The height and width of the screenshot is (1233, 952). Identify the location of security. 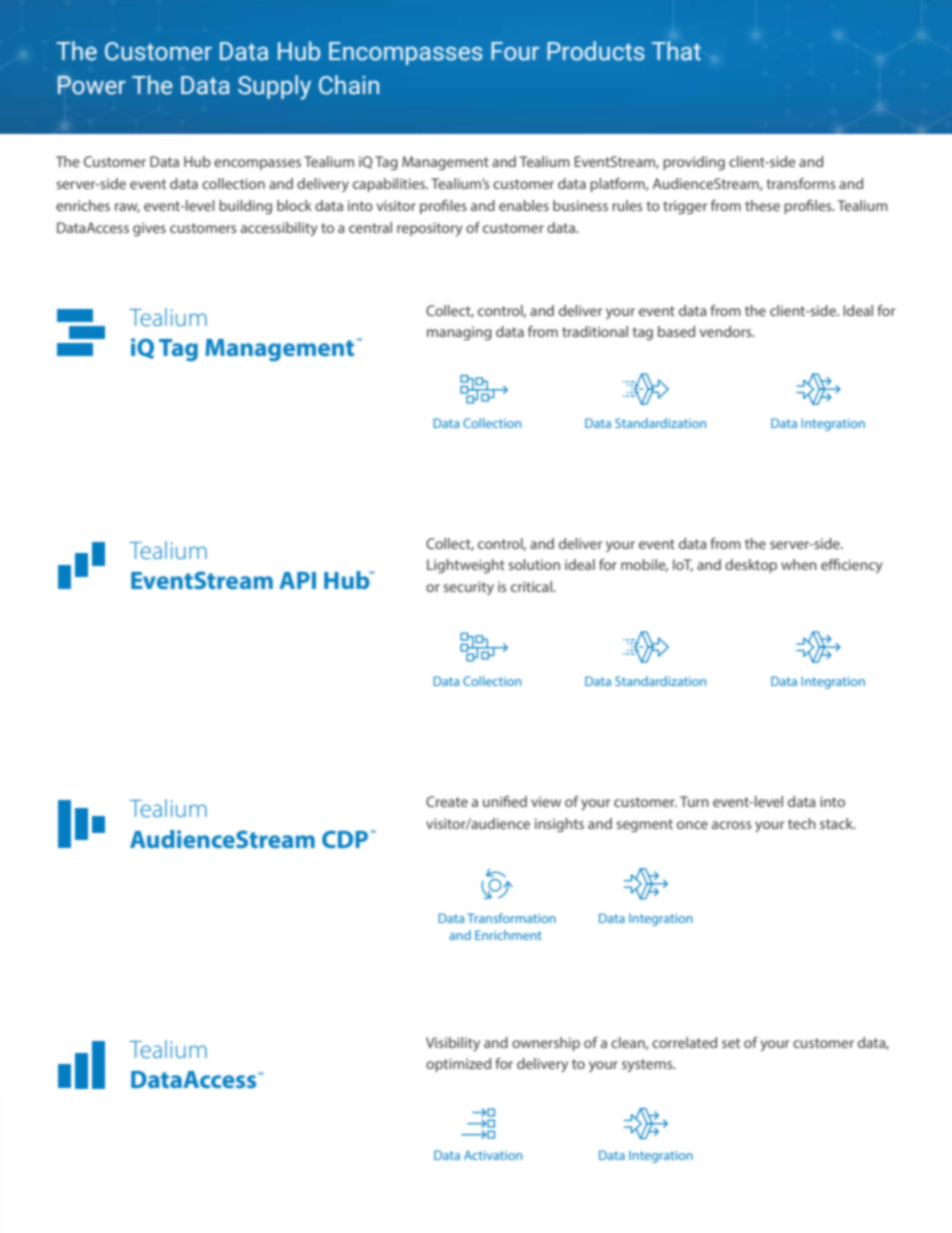
(468, 588).
